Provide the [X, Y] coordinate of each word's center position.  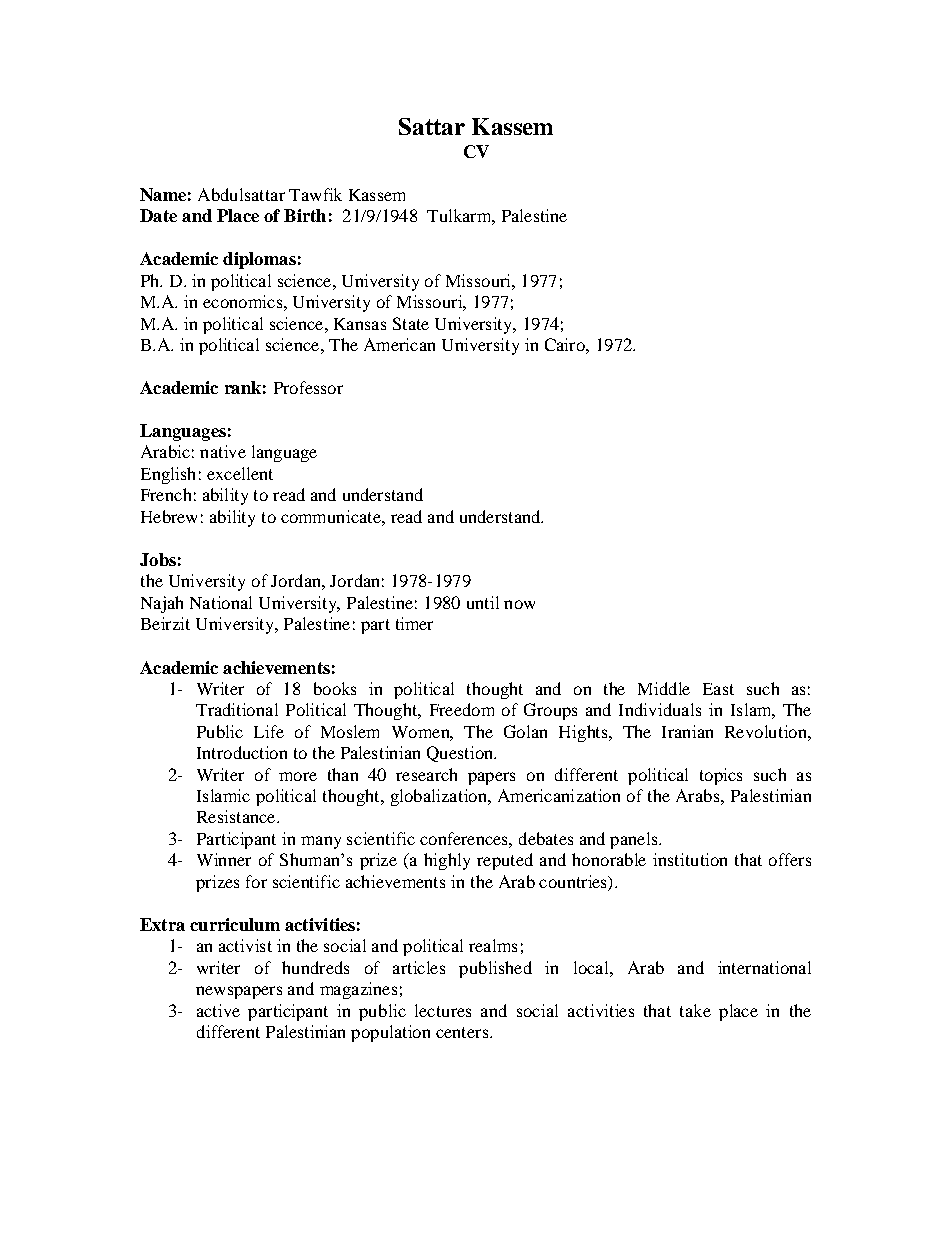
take [695, 1010]
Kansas [360, 324]
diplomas [259, 260]
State [411, 323]
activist [245, 945]
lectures [443, 1010]
